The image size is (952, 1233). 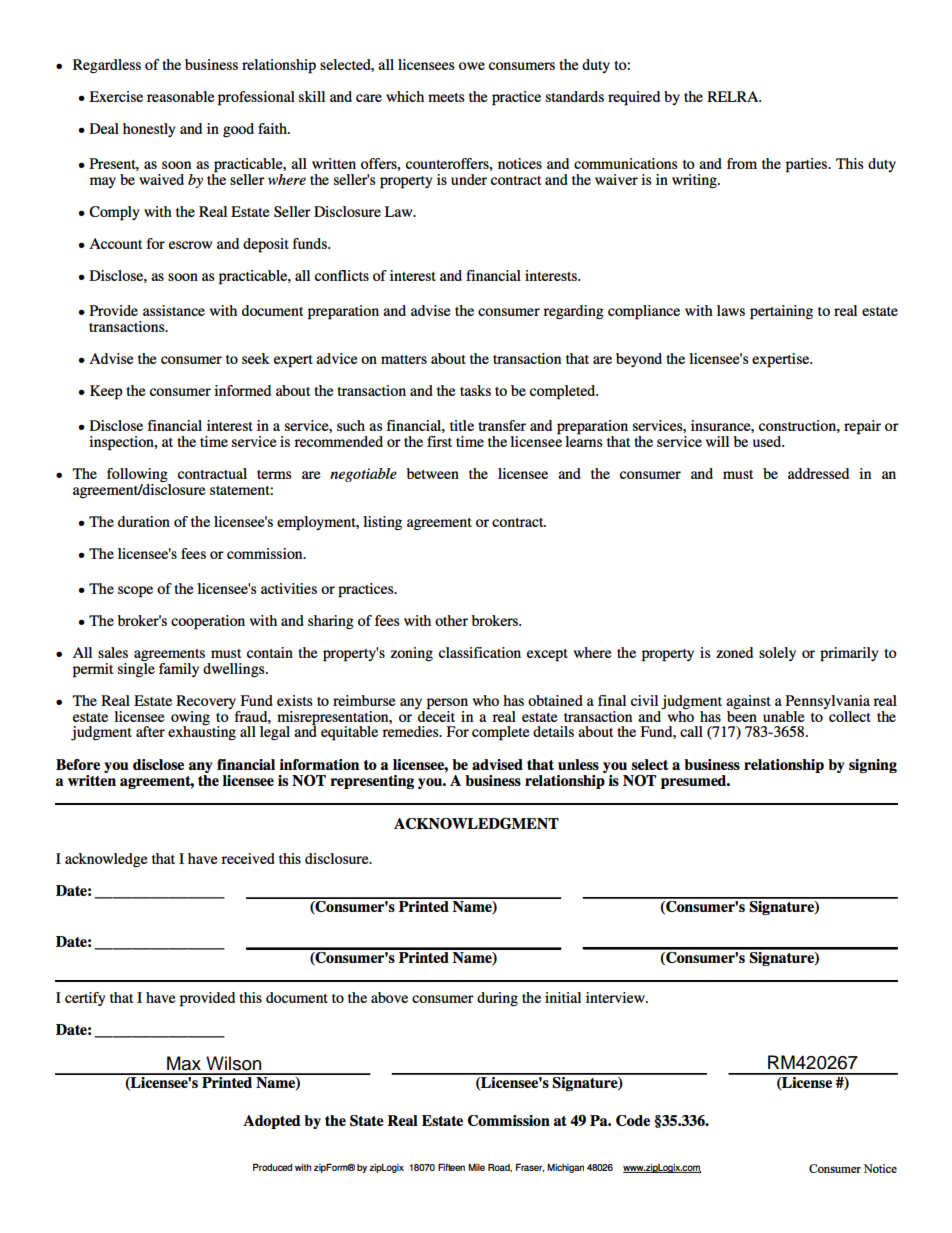 What do you see at coordinates (742, 163) in the screenshot?
I see `from` at bounding box center [742, 163].
